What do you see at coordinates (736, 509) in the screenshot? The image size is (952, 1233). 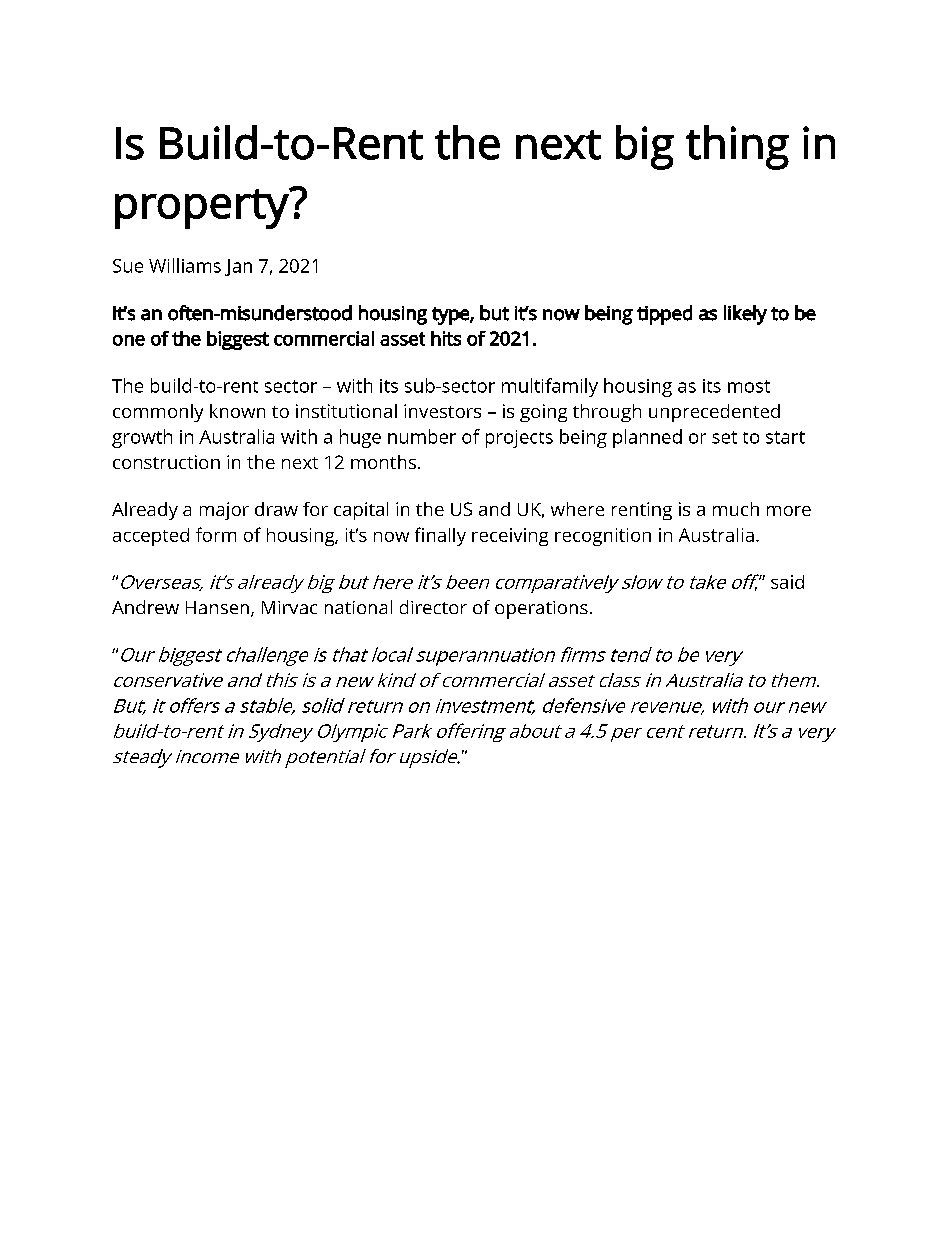 I see `much` at bounding box center [736, 509].
